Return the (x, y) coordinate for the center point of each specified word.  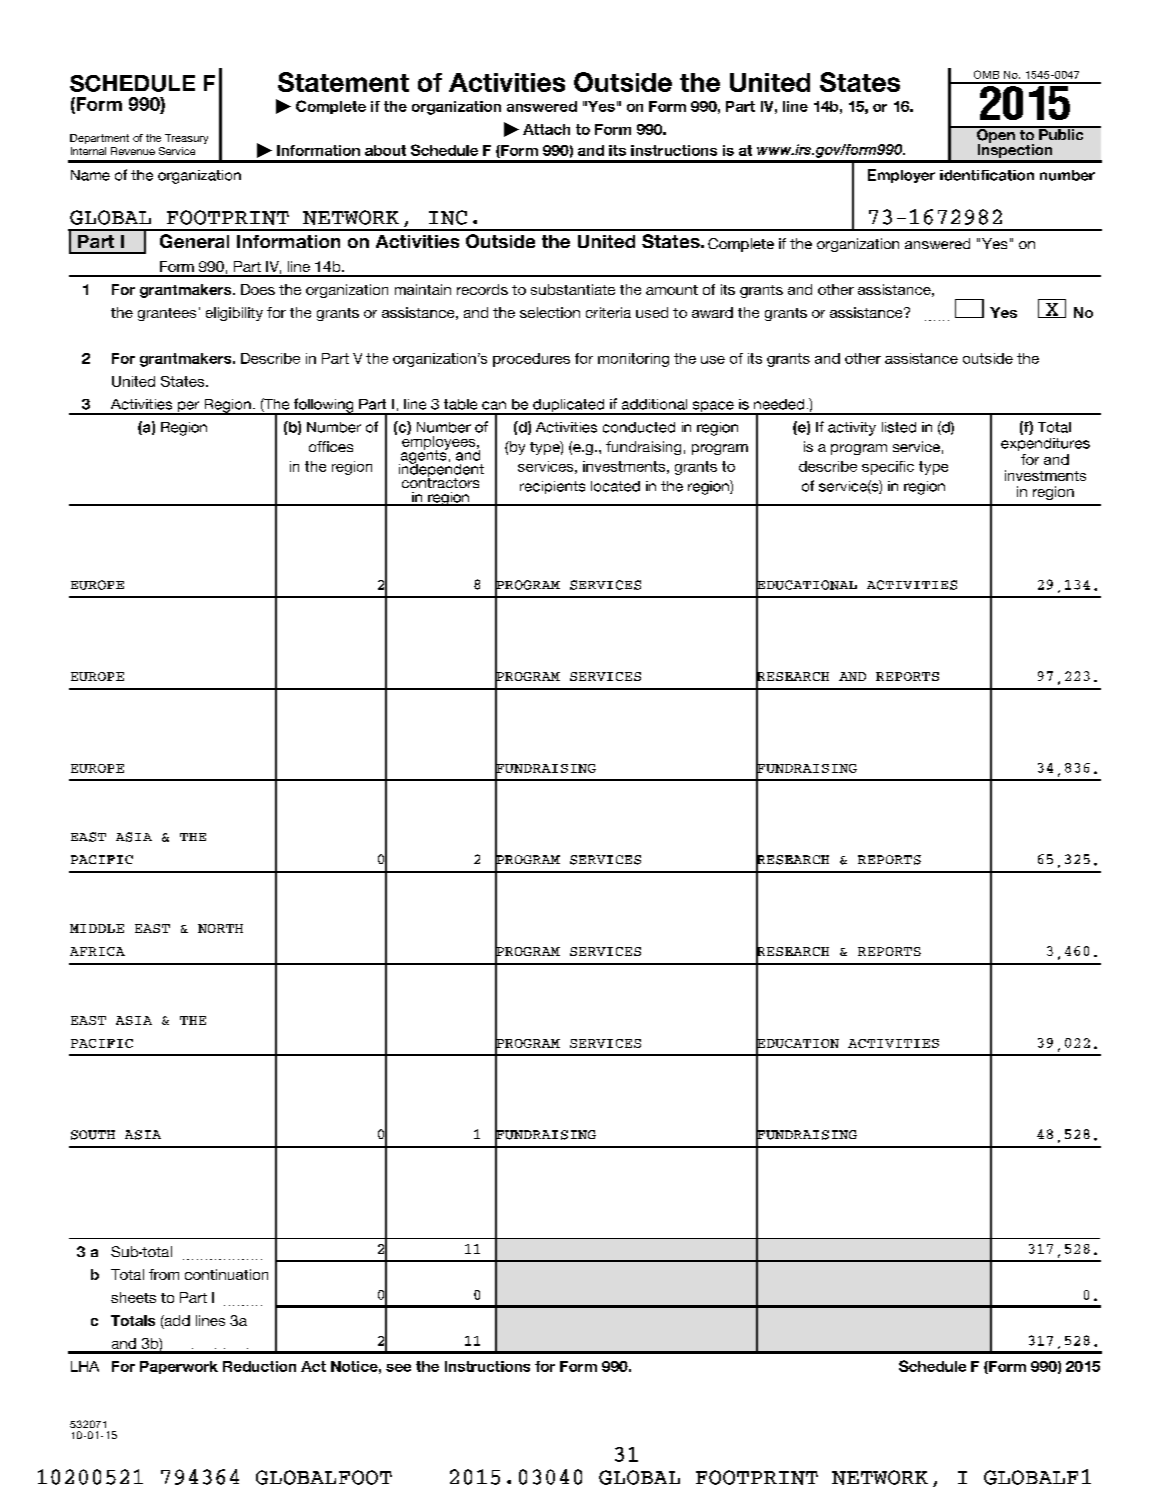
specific (888, 468)
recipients (552, 487)
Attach (546, 129)
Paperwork (179, 1367)
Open (996, 135)
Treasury (186, 139)
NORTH (220, 928)
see (398, 1368)
